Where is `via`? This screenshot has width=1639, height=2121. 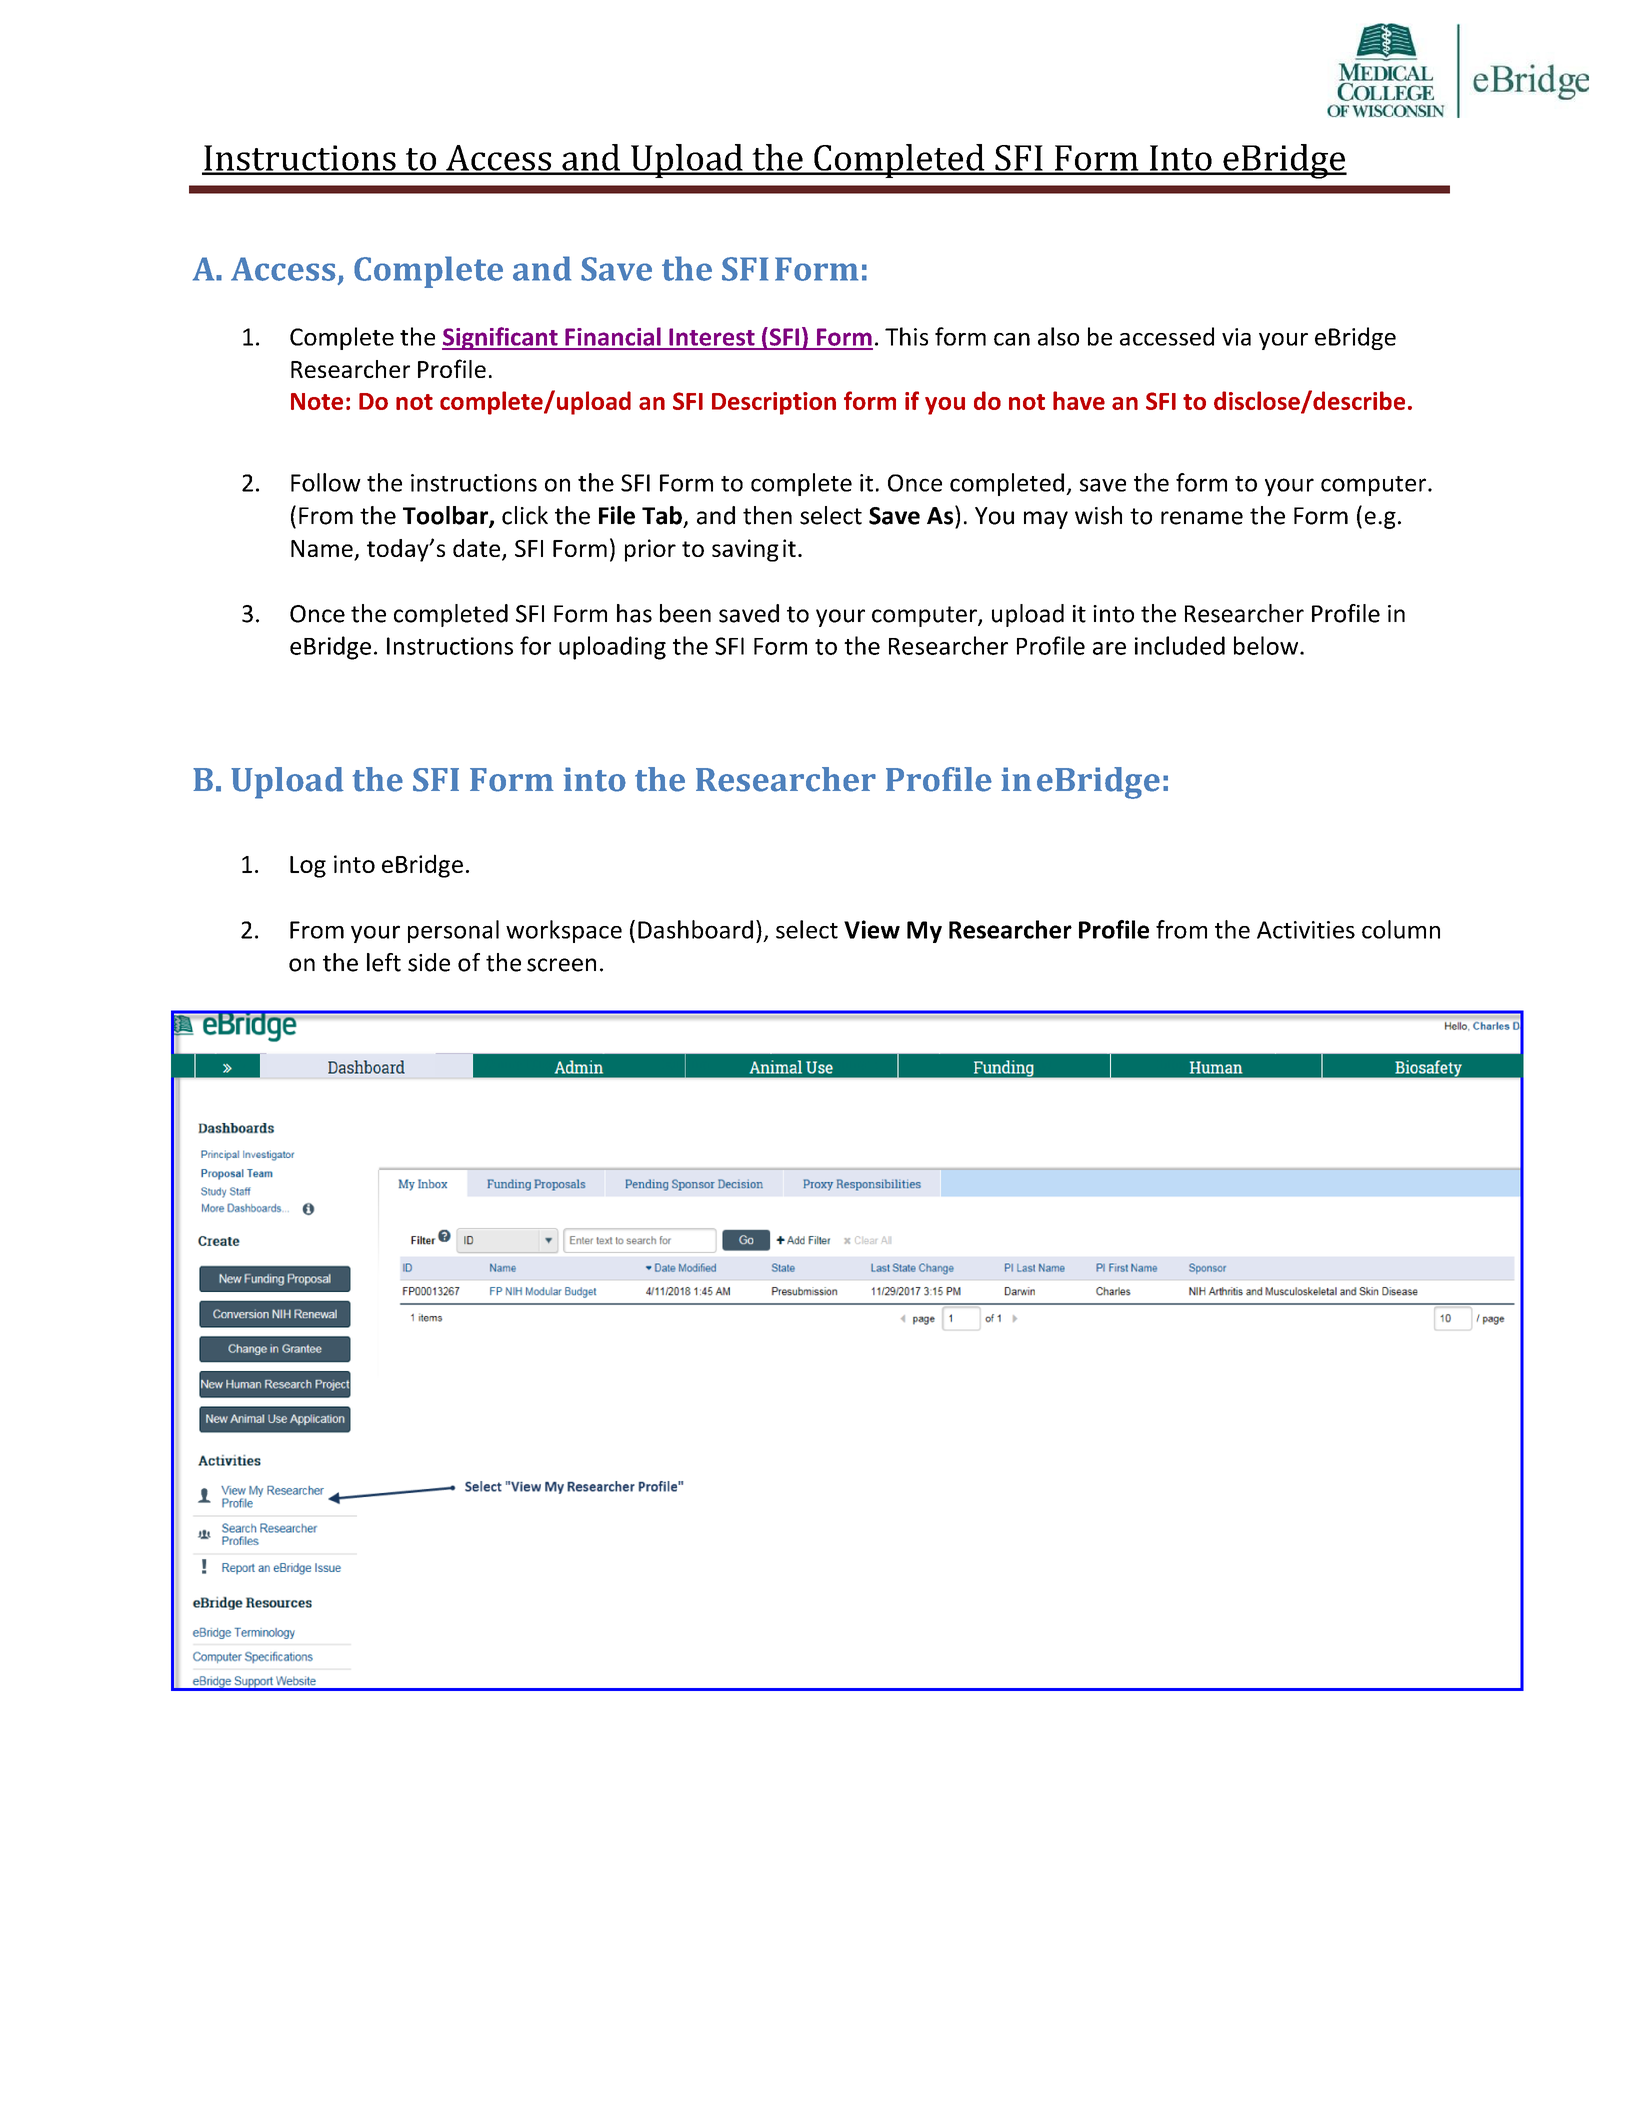
via is located at coordinates (1236, 337).
